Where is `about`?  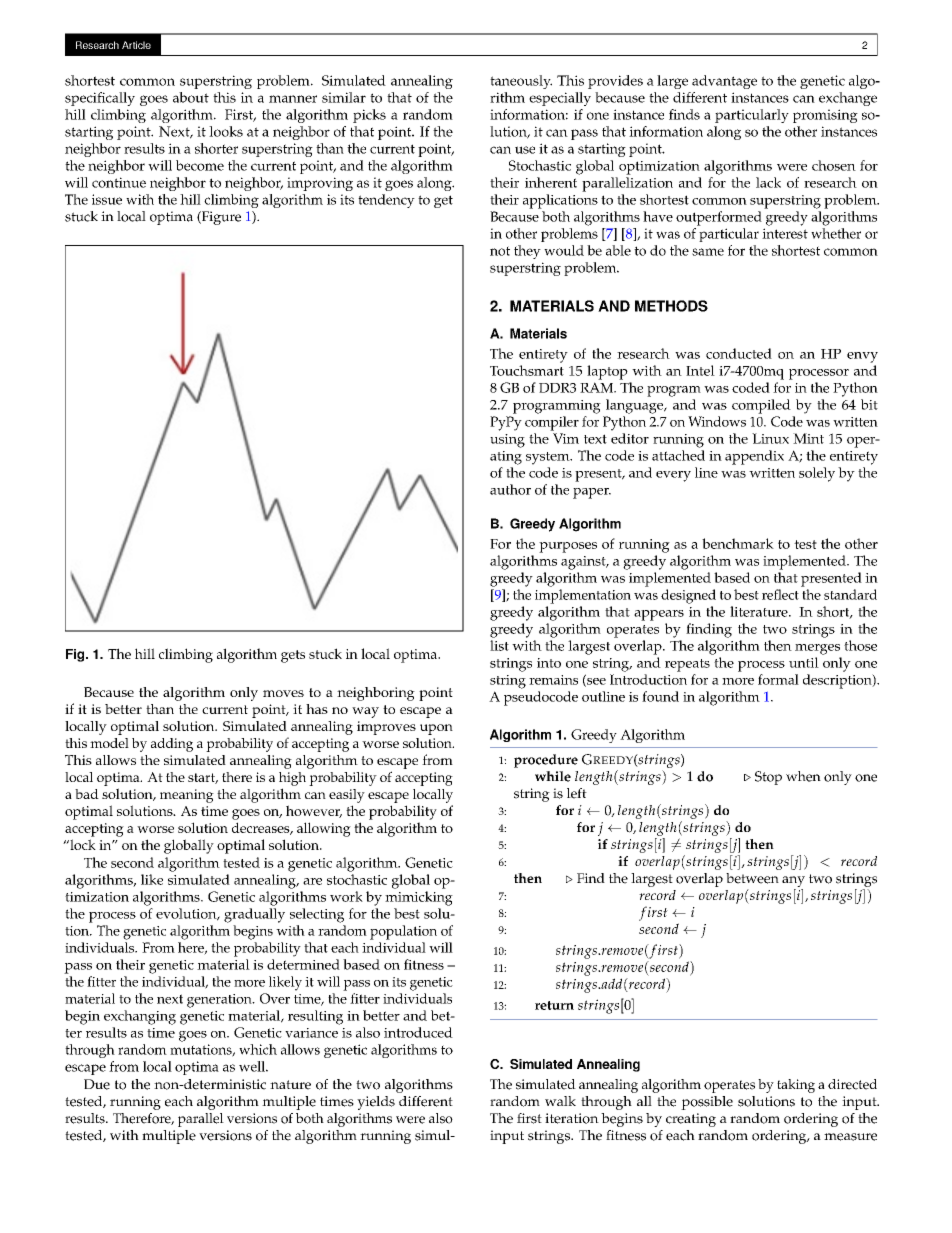
about is located at coordinates (191, 97).
